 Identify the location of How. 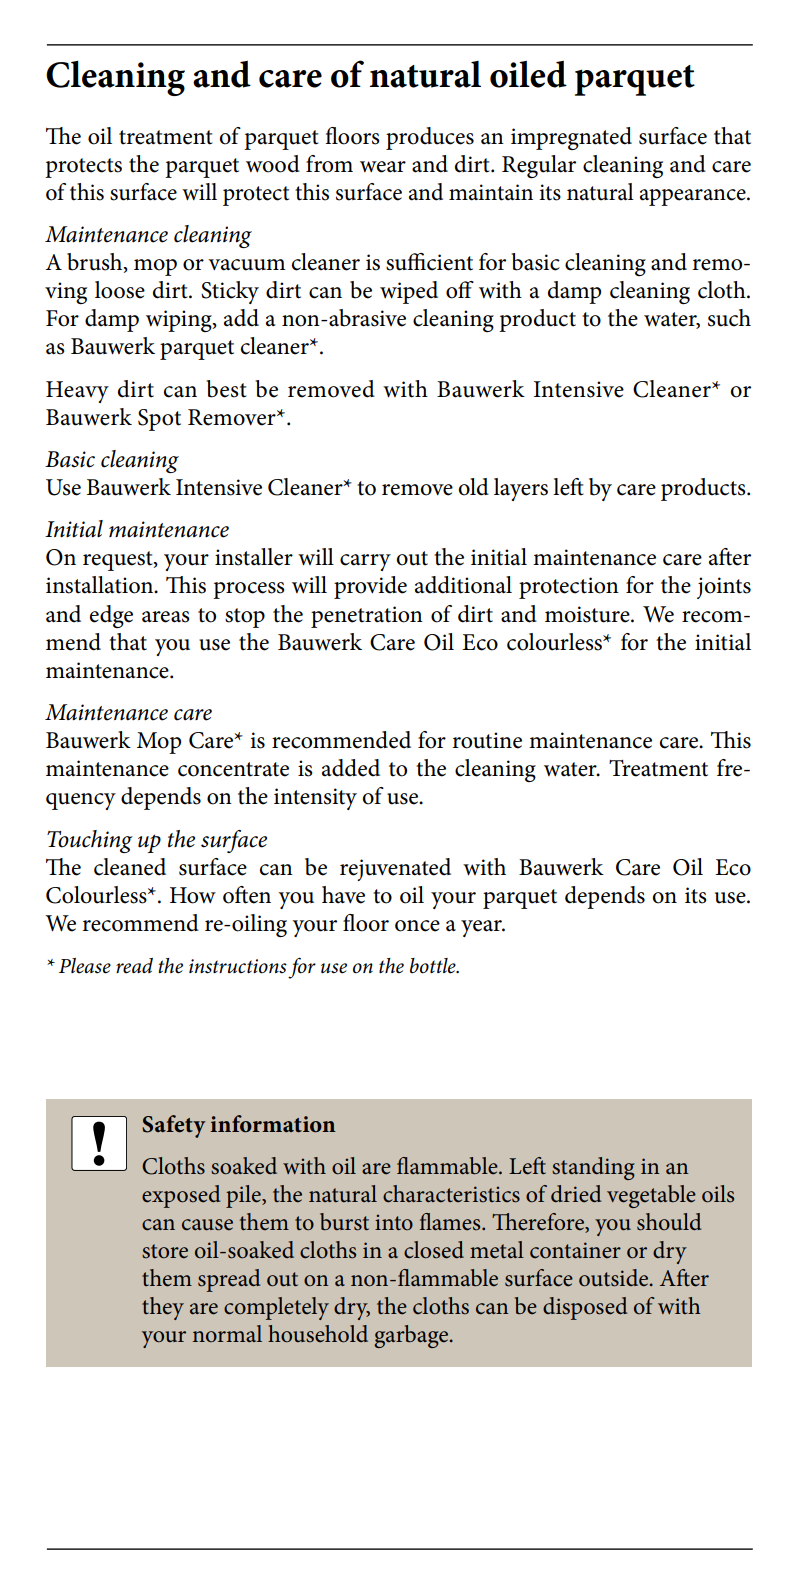
(193, 895).
